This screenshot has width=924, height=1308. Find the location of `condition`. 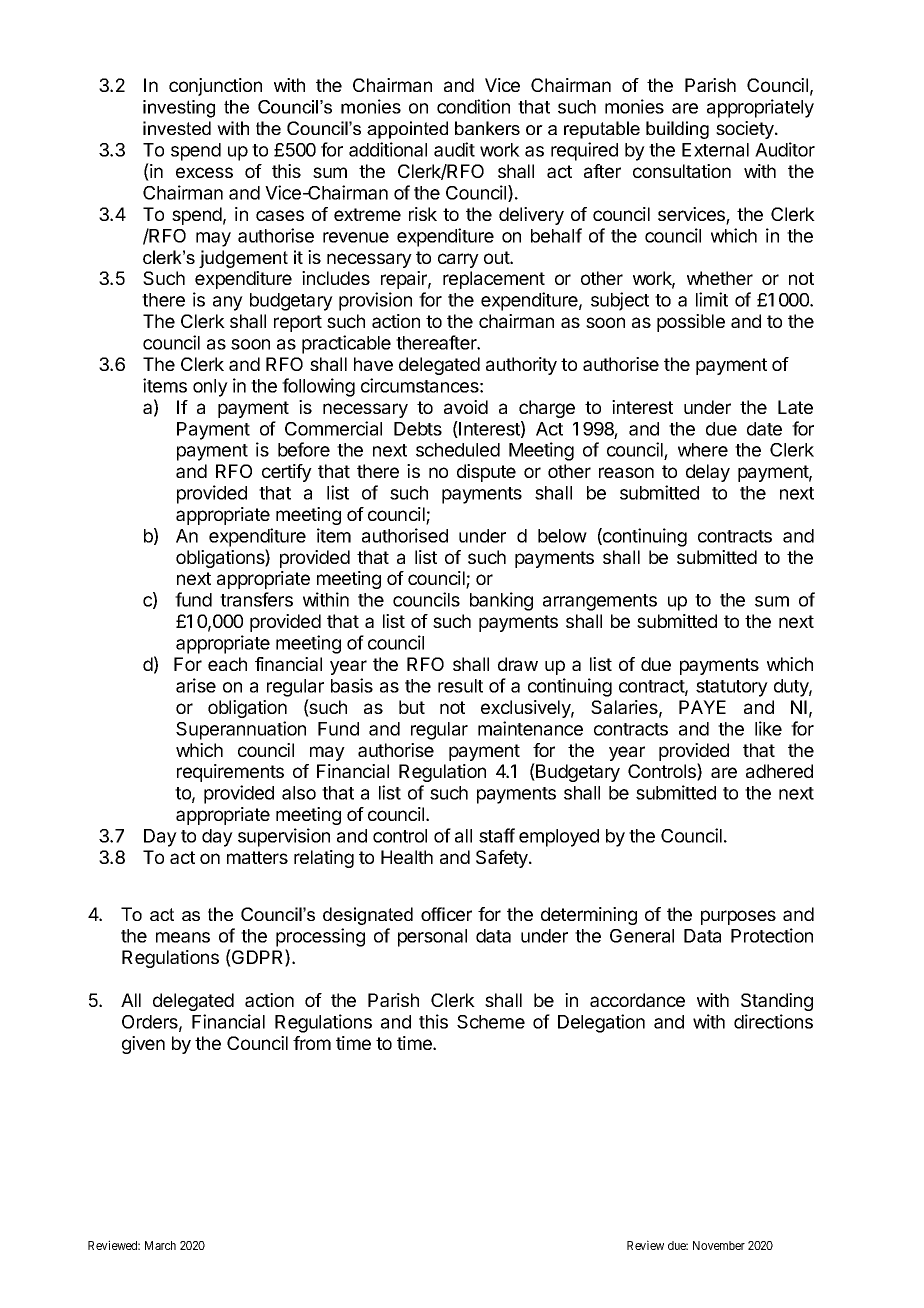

condition is located at coordinates (473, 106).
